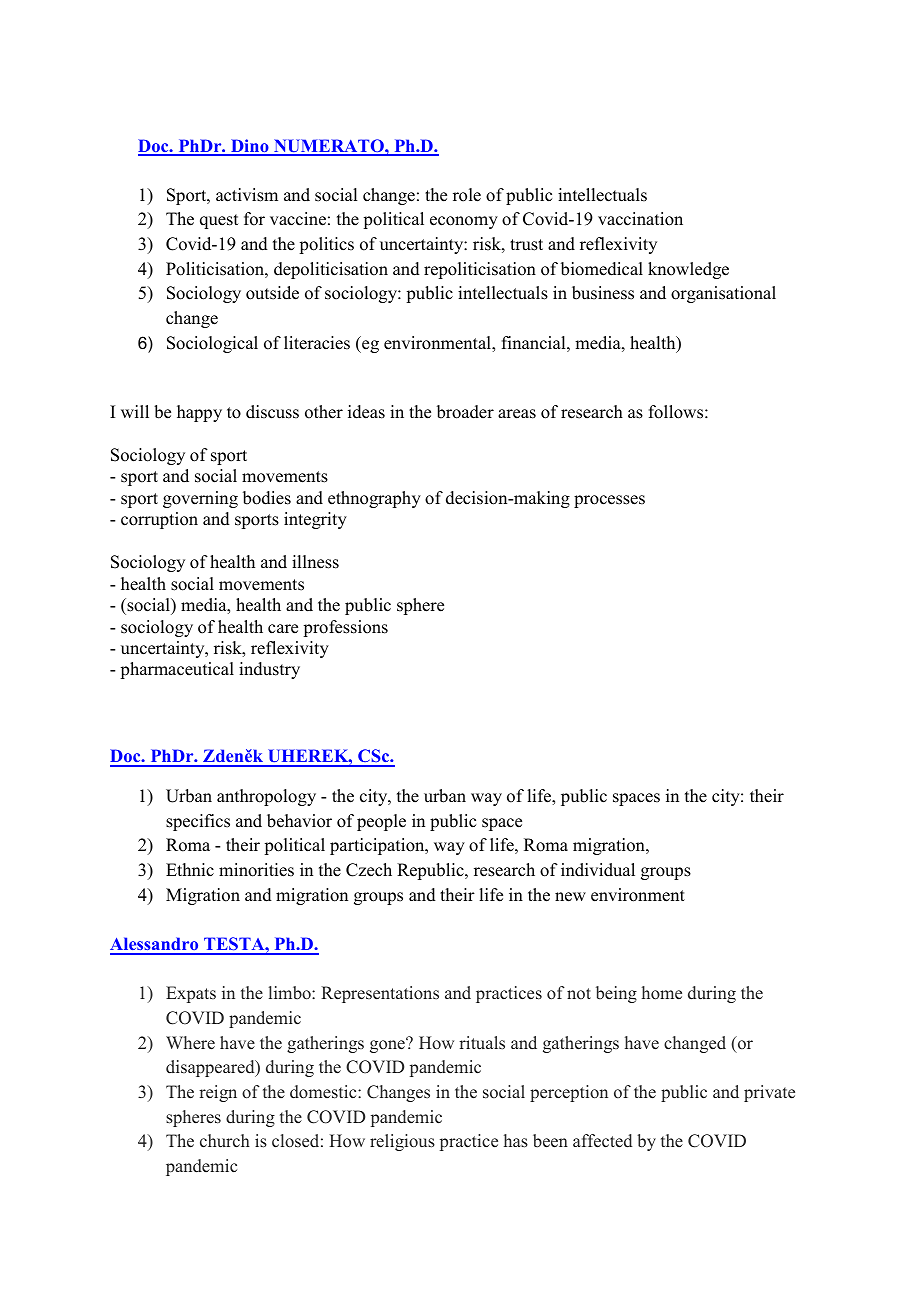 The width and height of the page is (924, 1308). What do you see at coordinates (640, 219) in the page?
I see `vaccination` at bounding box center [640, 219].
